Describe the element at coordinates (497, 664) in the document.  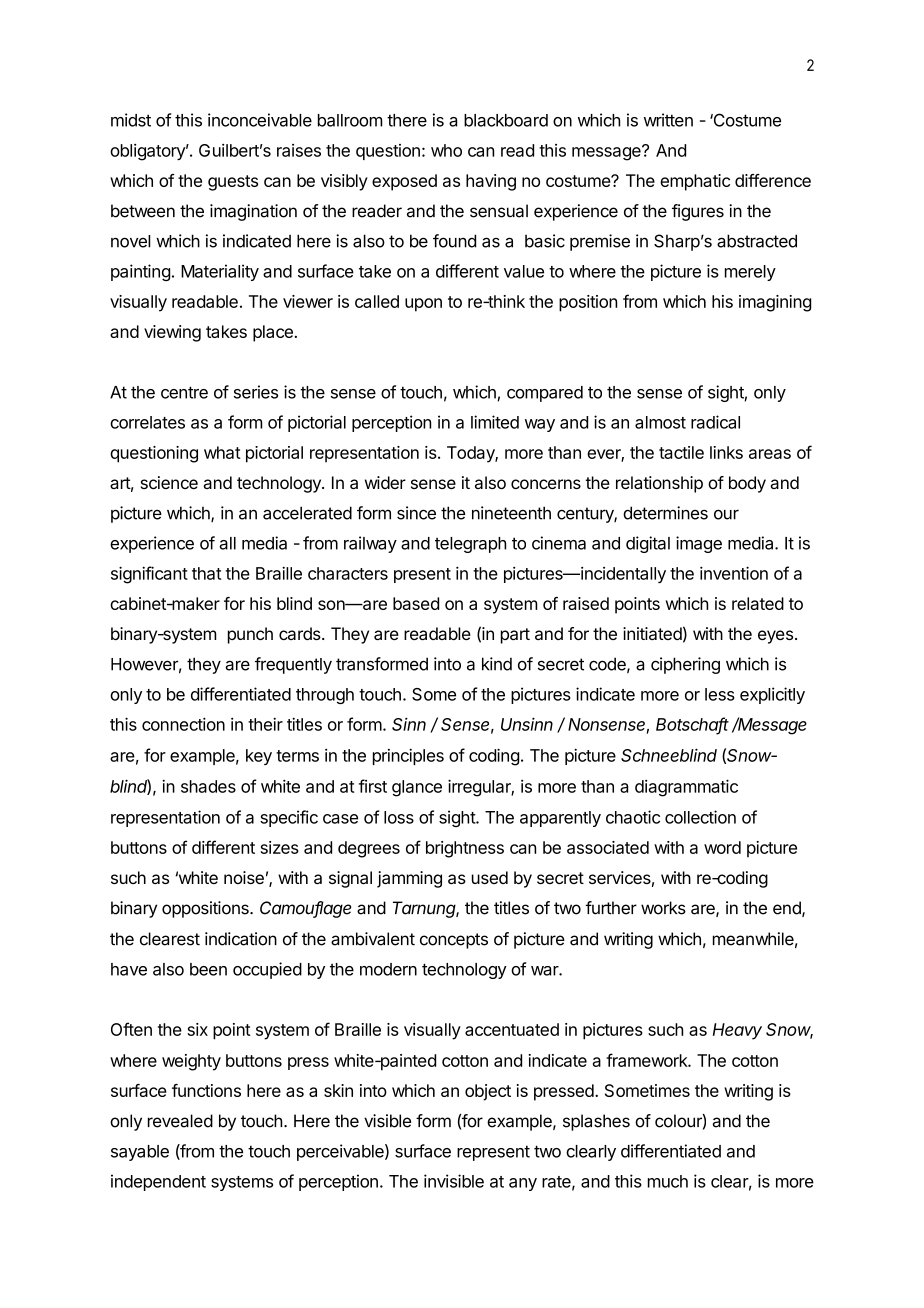
I see `kind` at that location.
